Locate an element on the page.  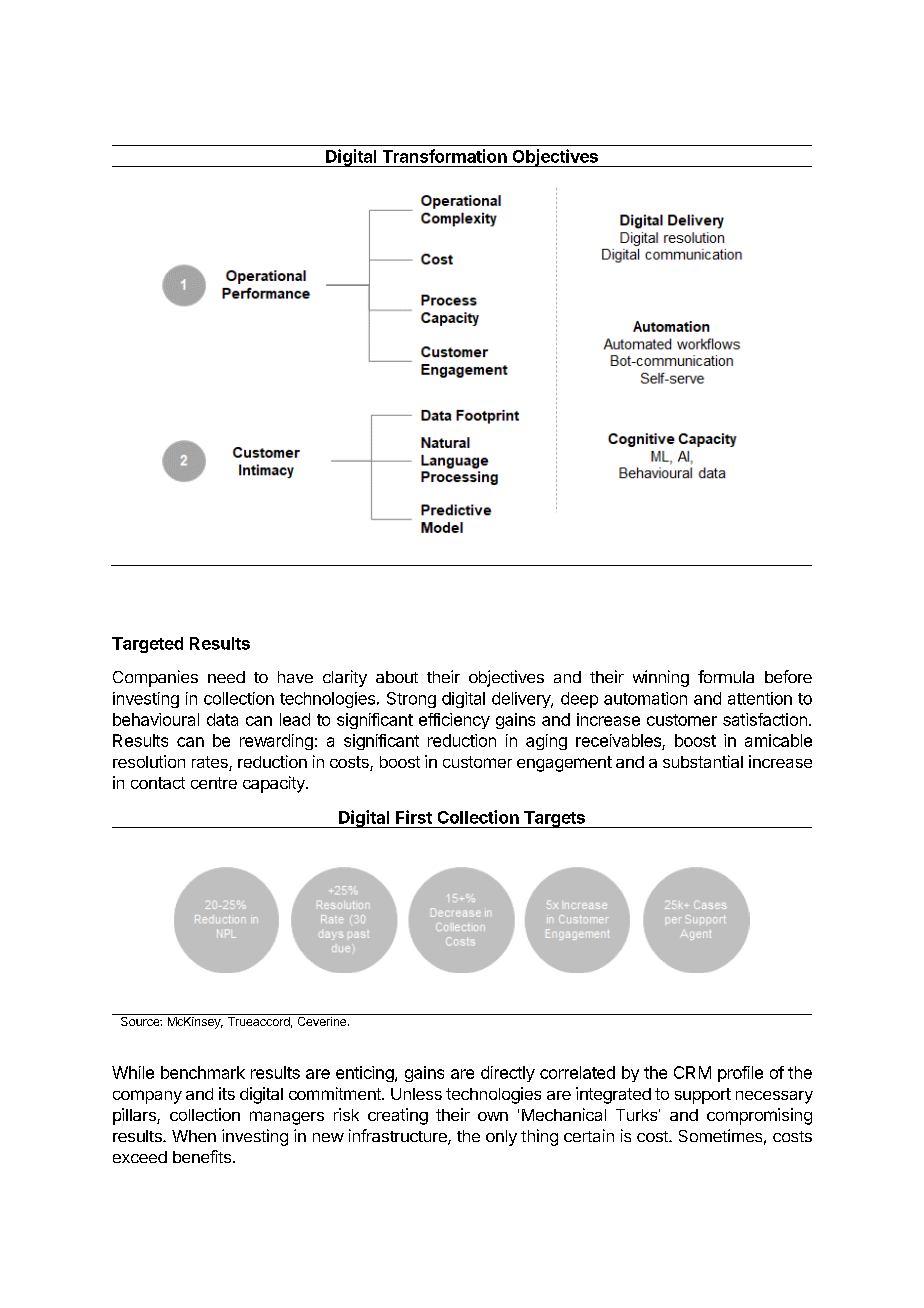
First is located at coordinates (414, 817).
